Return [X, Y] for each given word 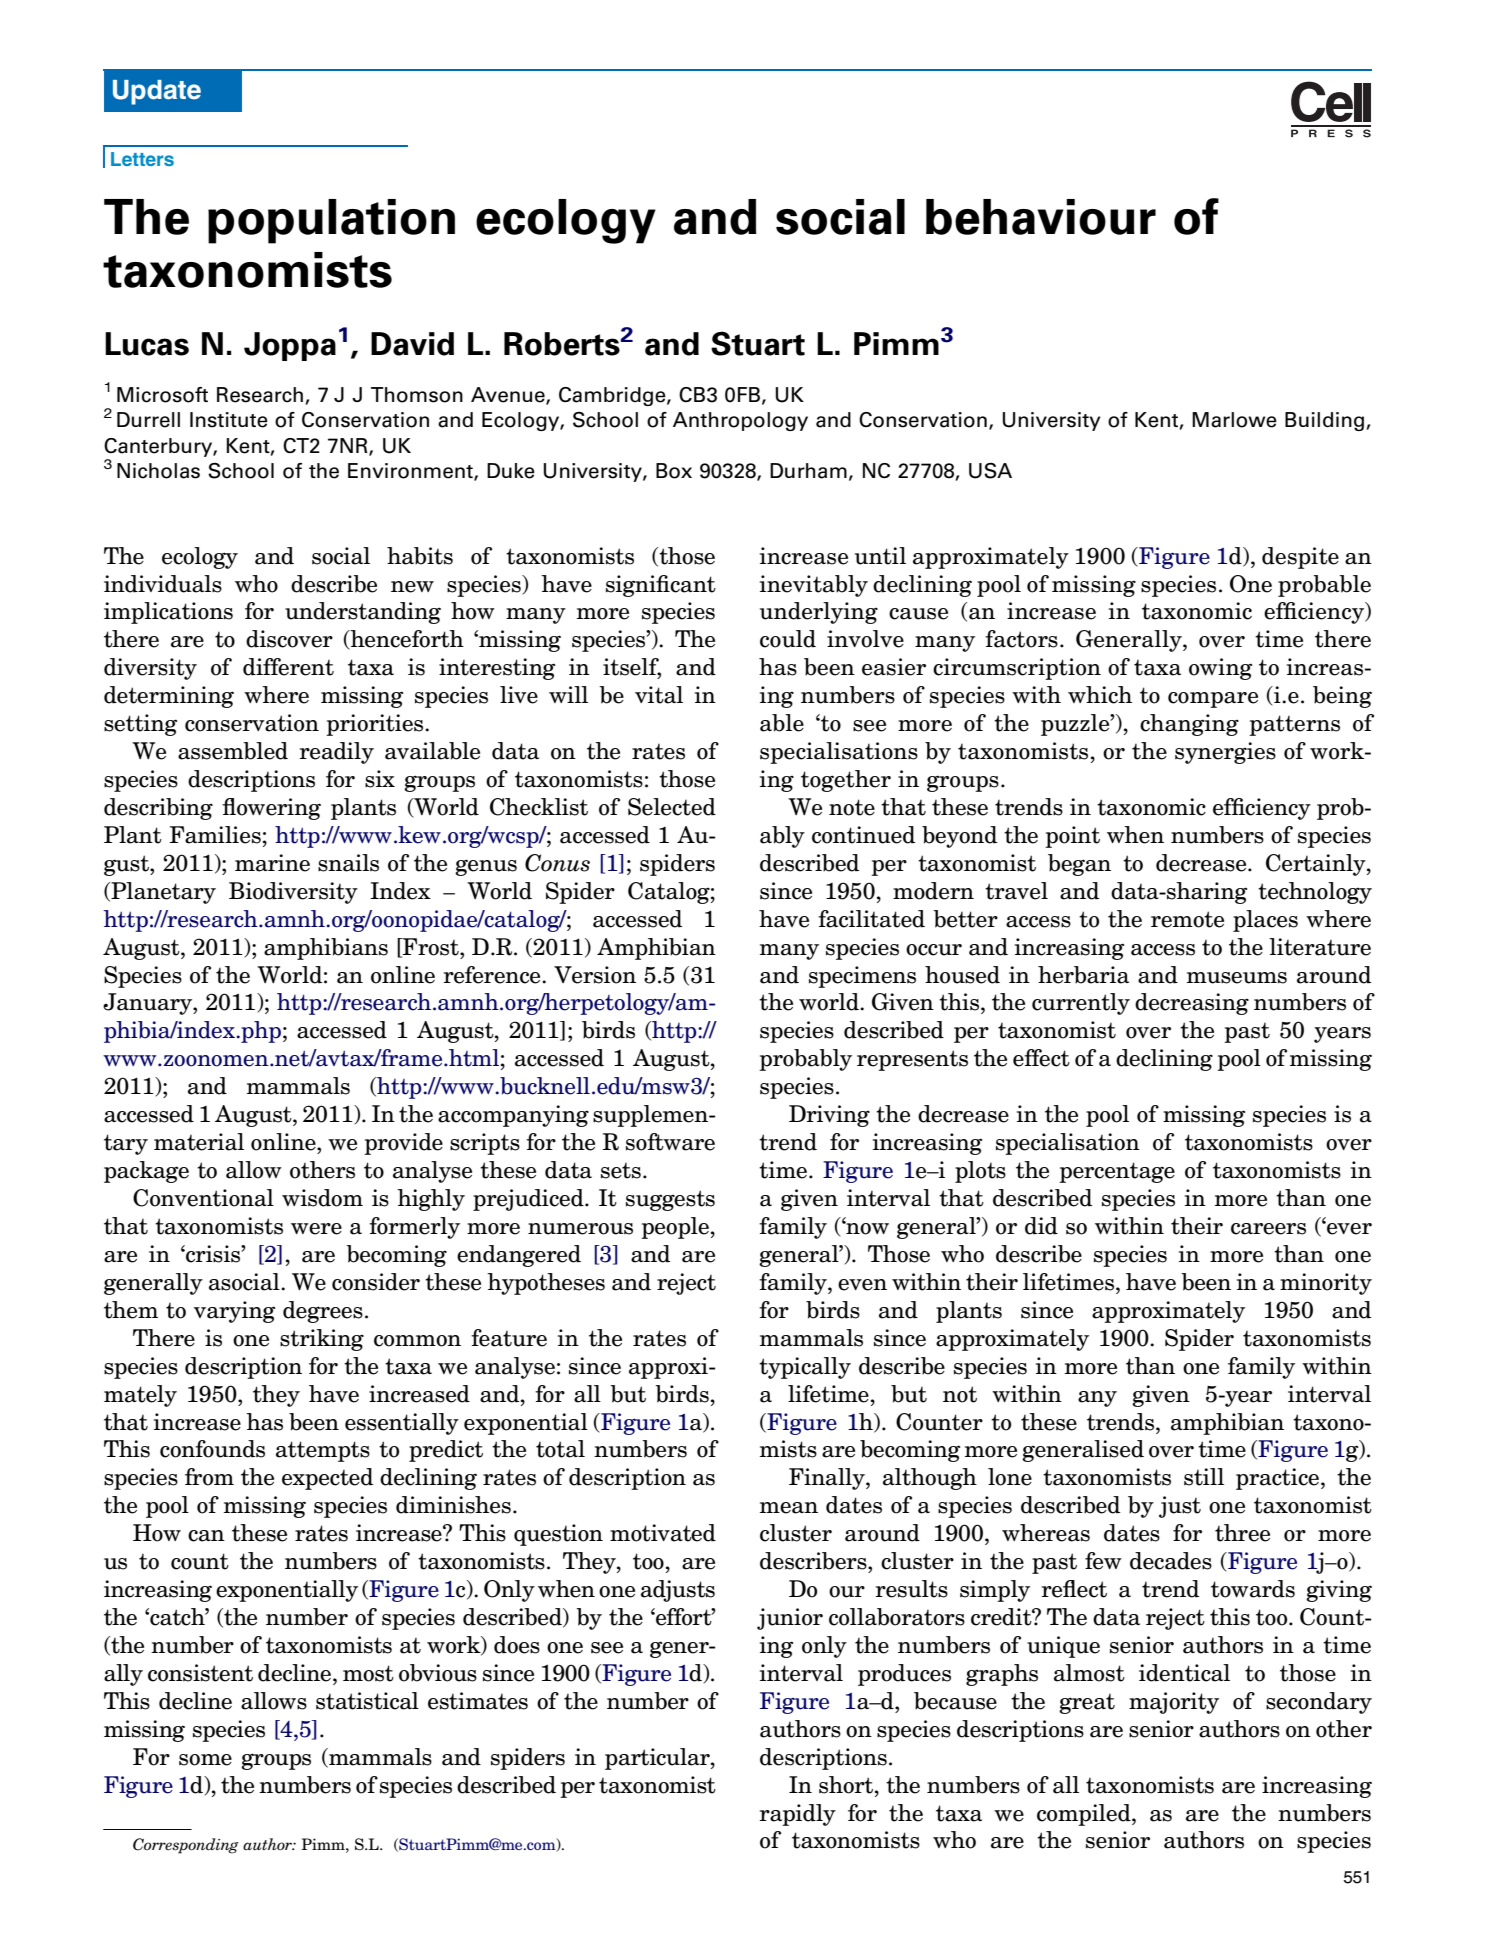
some [205, 1760]
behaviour [1041, 217]
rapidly [798, 1815]
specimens [862, 977]
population [331, 221]
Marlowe [1234, 420]
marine [272, 863]
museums [1237, 978]
